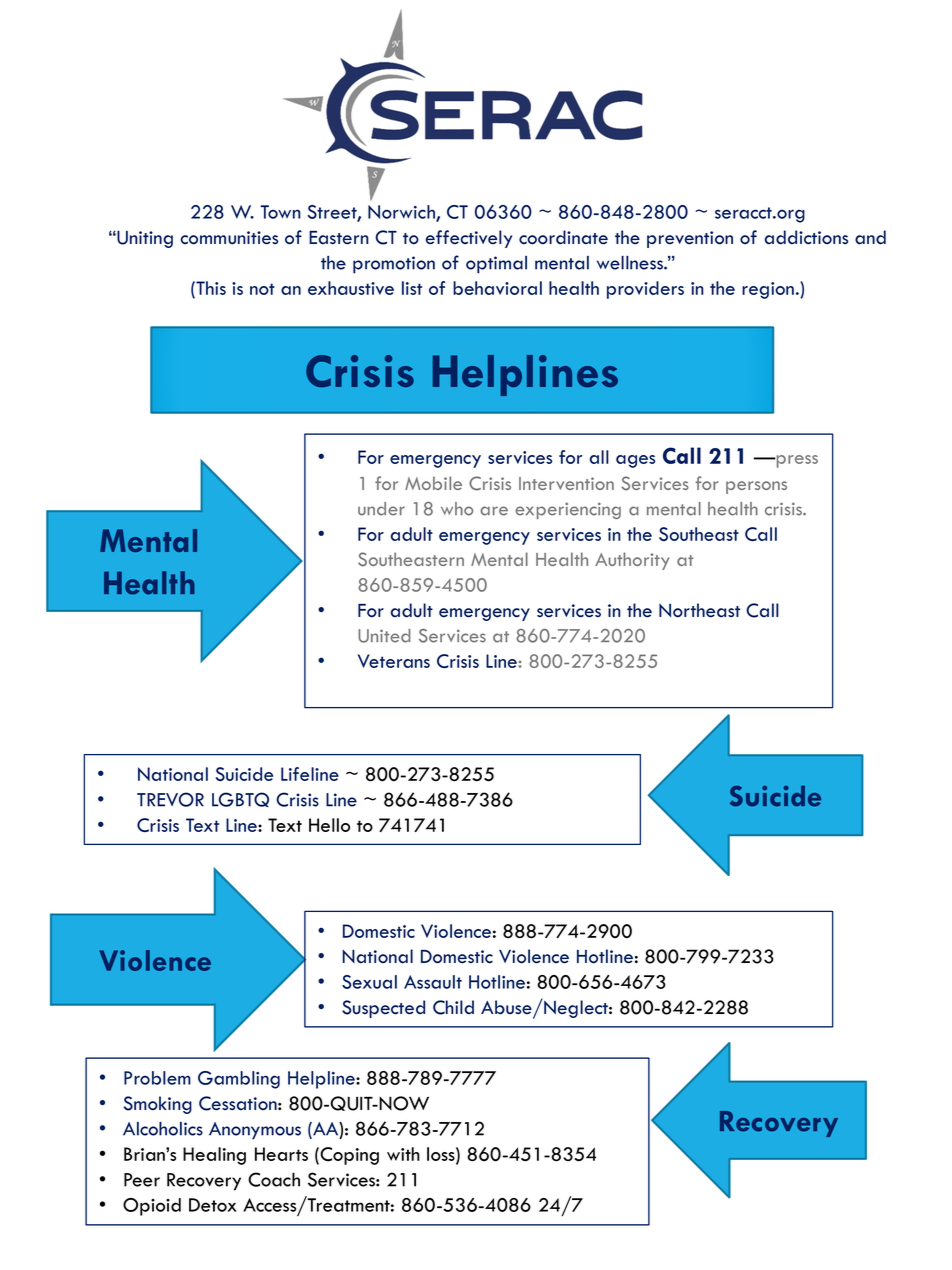 The height and width of the screenshot is (1270, 952). I want to click on Healing, so click(214, 1156).
